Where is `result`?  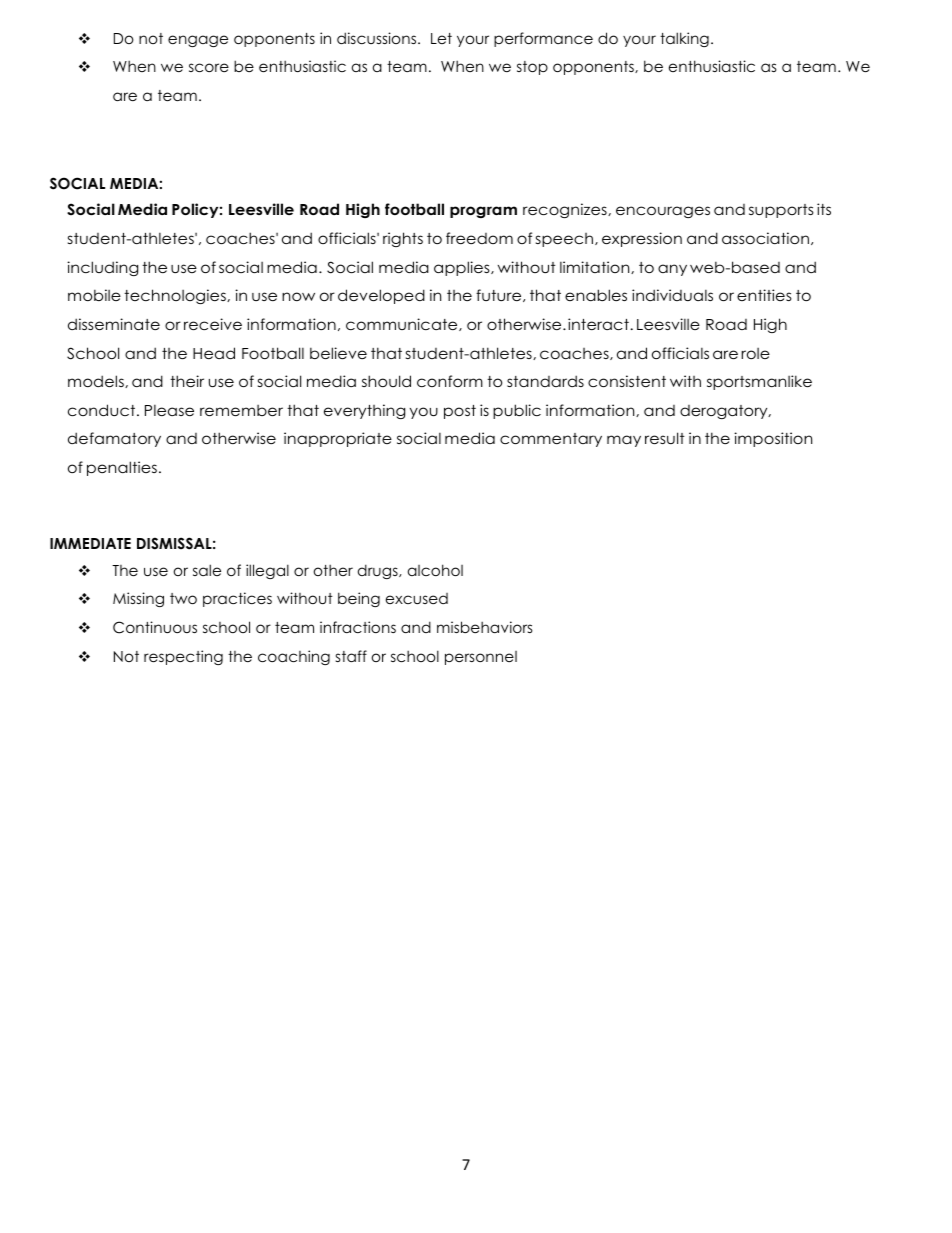 result is located at coordinates (665, 438).
